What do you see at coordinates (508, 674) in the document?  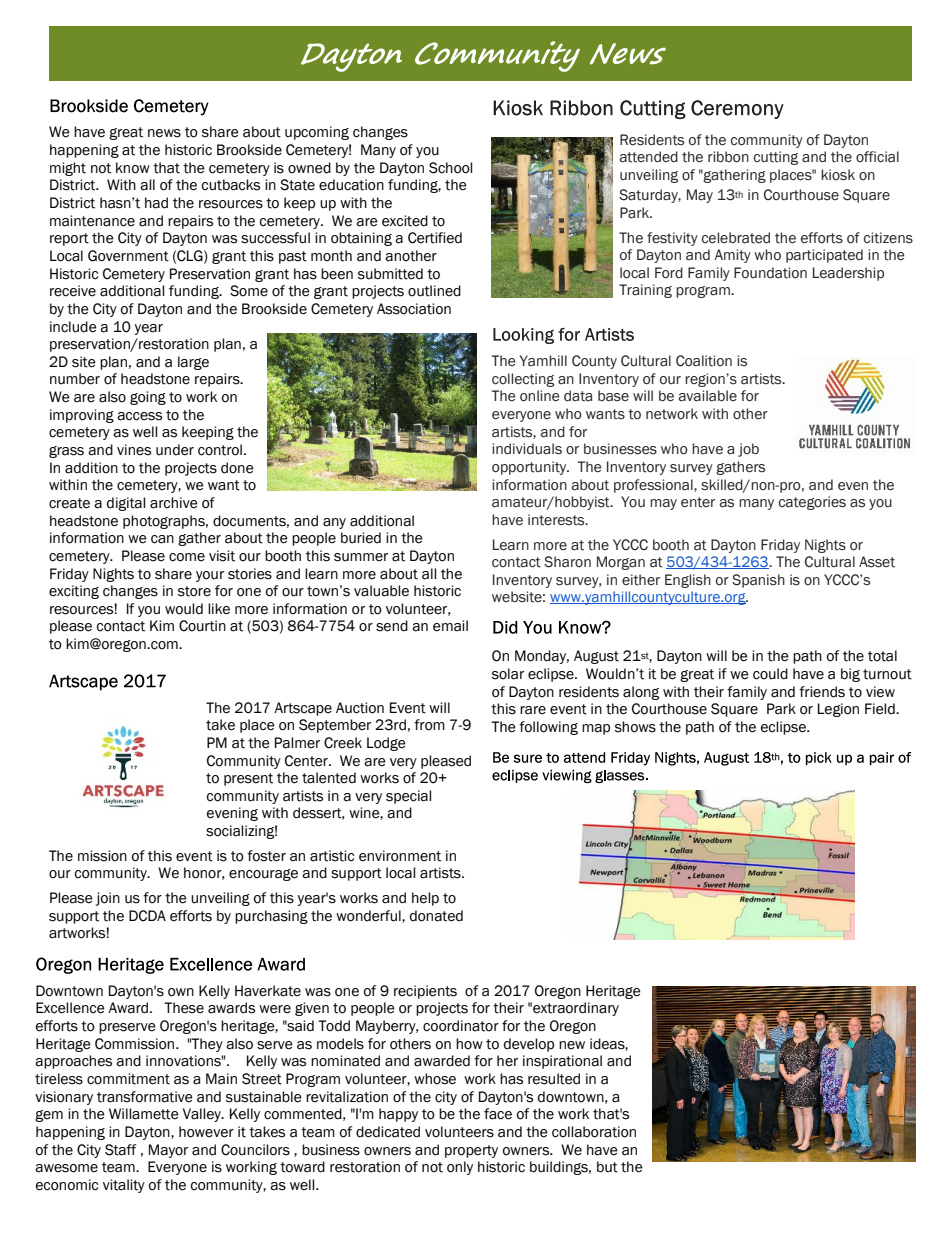 I see `solar` at bounding box center [508, 674].
